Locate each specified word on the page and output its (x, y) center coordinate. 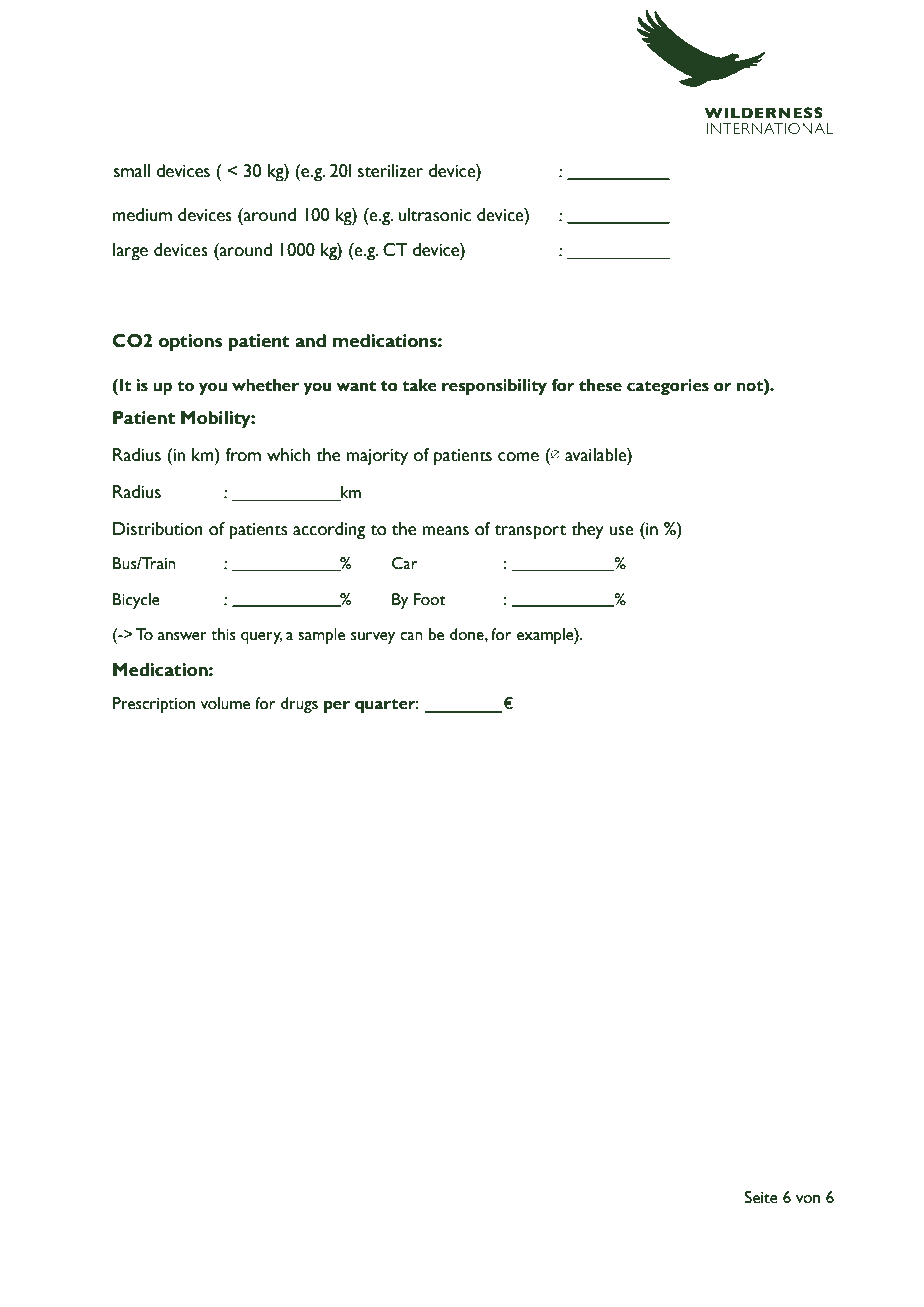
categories (668, 387)
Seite (761, 1197)
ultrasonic (434, 215)
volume (225, 703)
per (337, 706)
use (621, 531)
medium (142, 215)
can (411, 636)
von (808, 1199)
